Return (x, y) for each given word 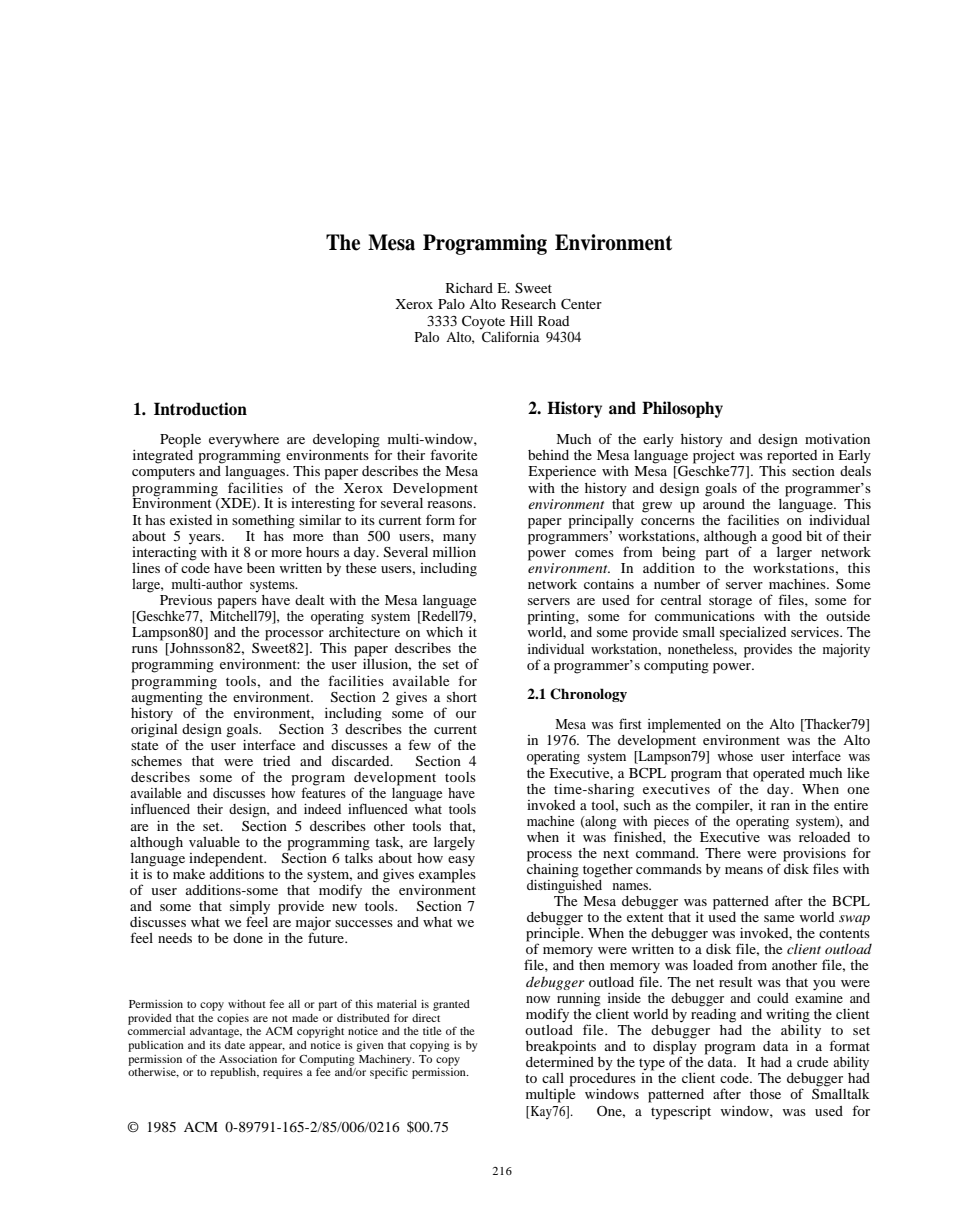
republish (234, 1073)
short (462, 697)
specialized (753, 634)
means (744, 870)
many (459, 539)
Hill (521, 321)
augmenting (167, 698)
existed (191, 520)
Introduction (200, 409)
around (724, 502)
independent (227, 860)
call (553, 1078)
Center (581, 304)
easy (461, 861)
